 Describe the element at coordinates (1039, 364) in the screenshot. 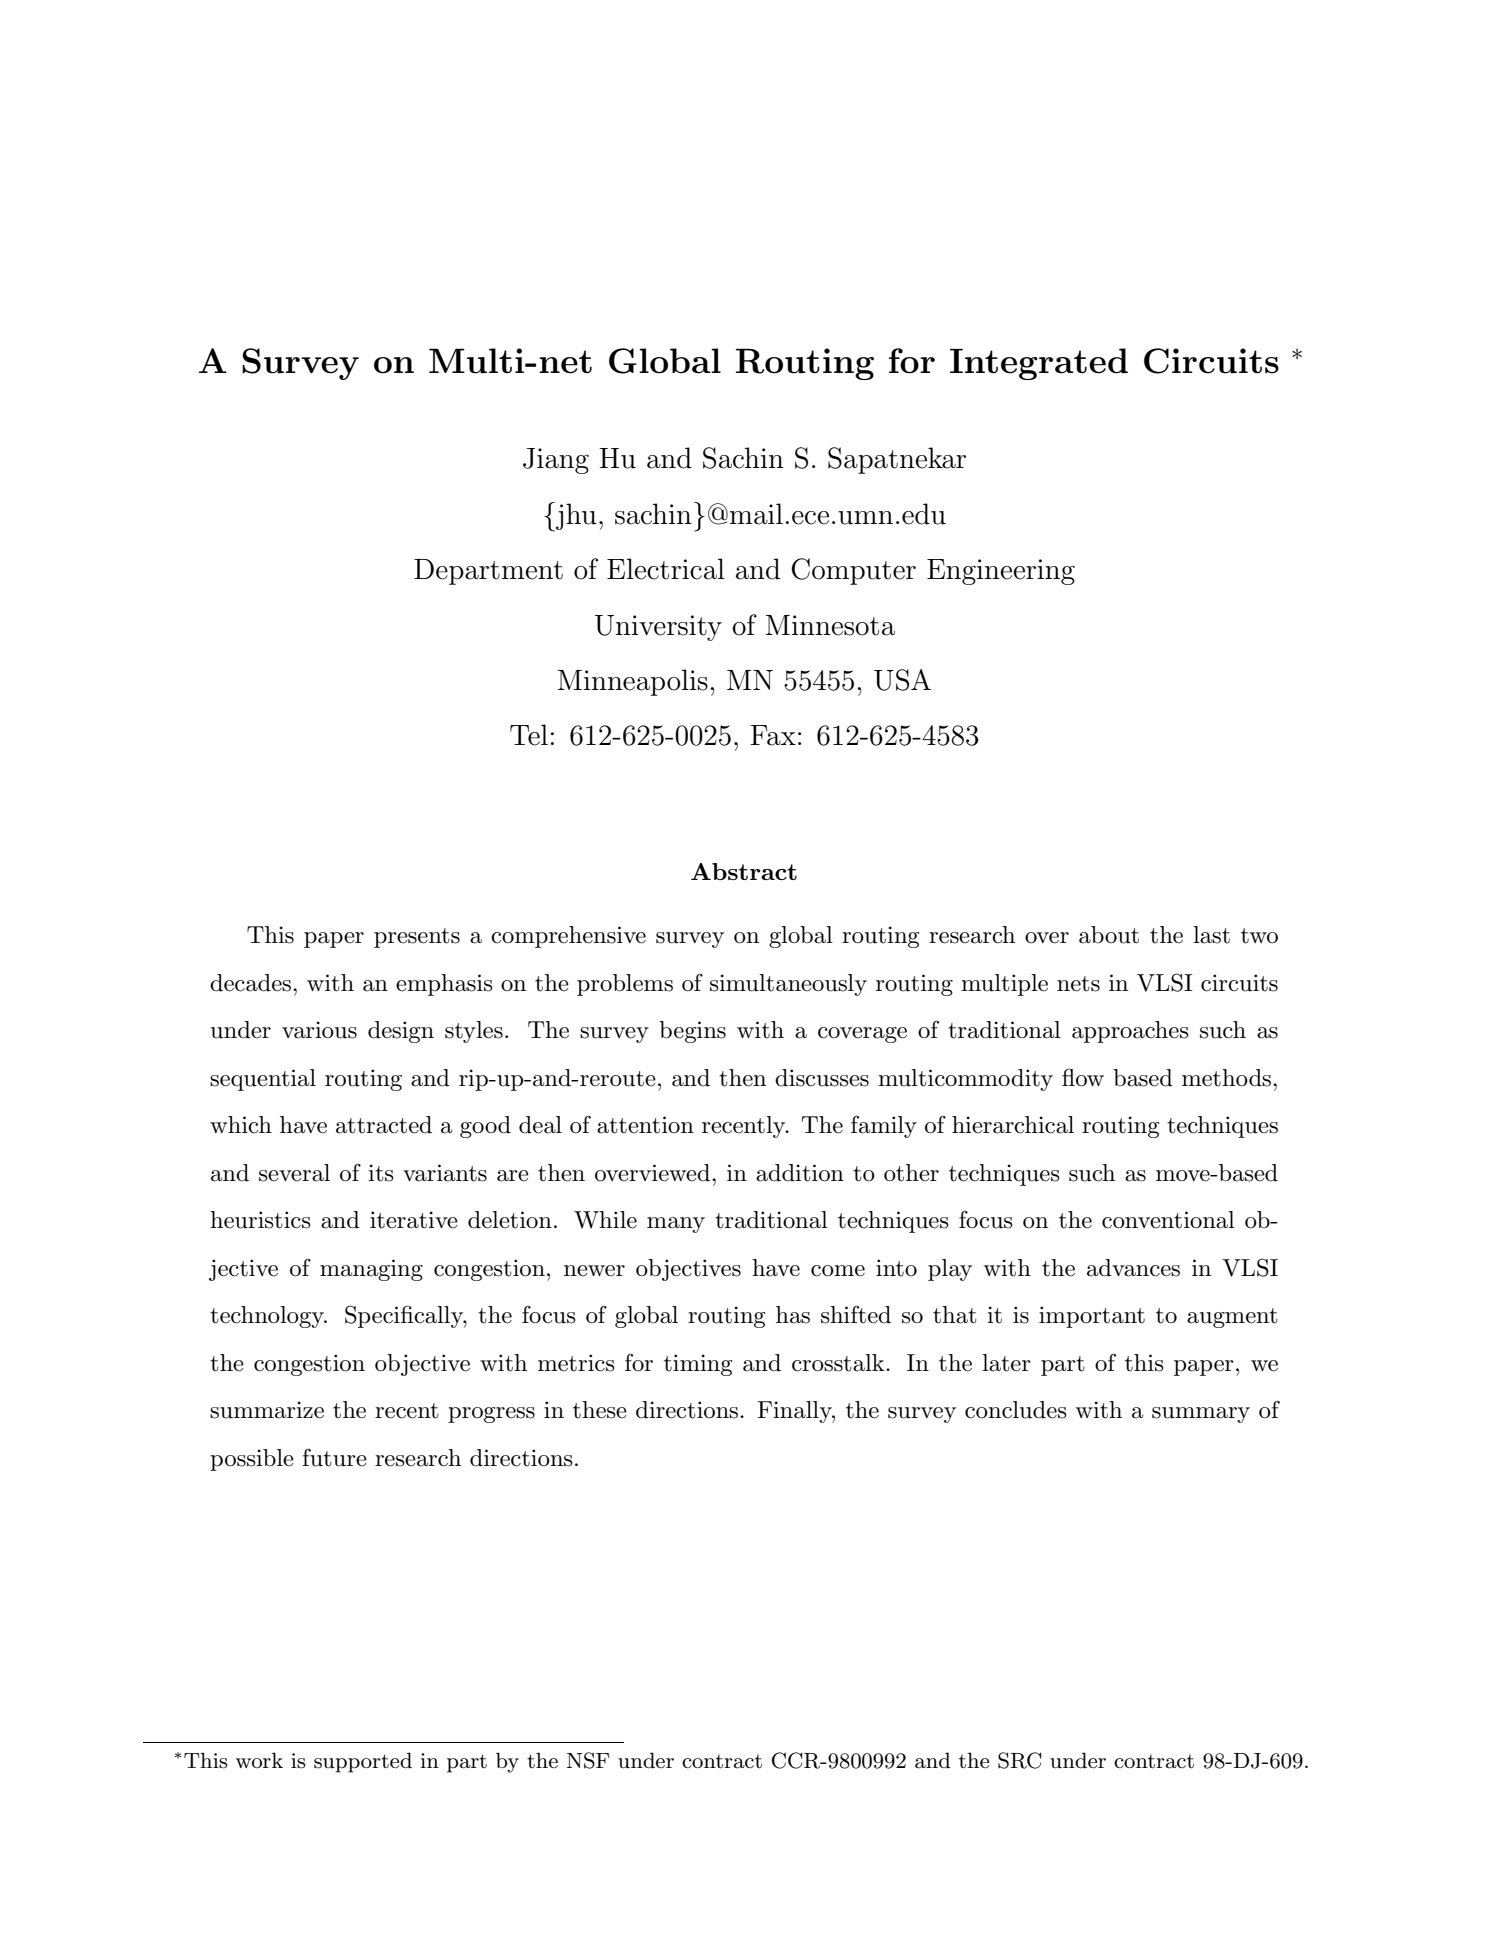

I see `Integrated` at that location.
